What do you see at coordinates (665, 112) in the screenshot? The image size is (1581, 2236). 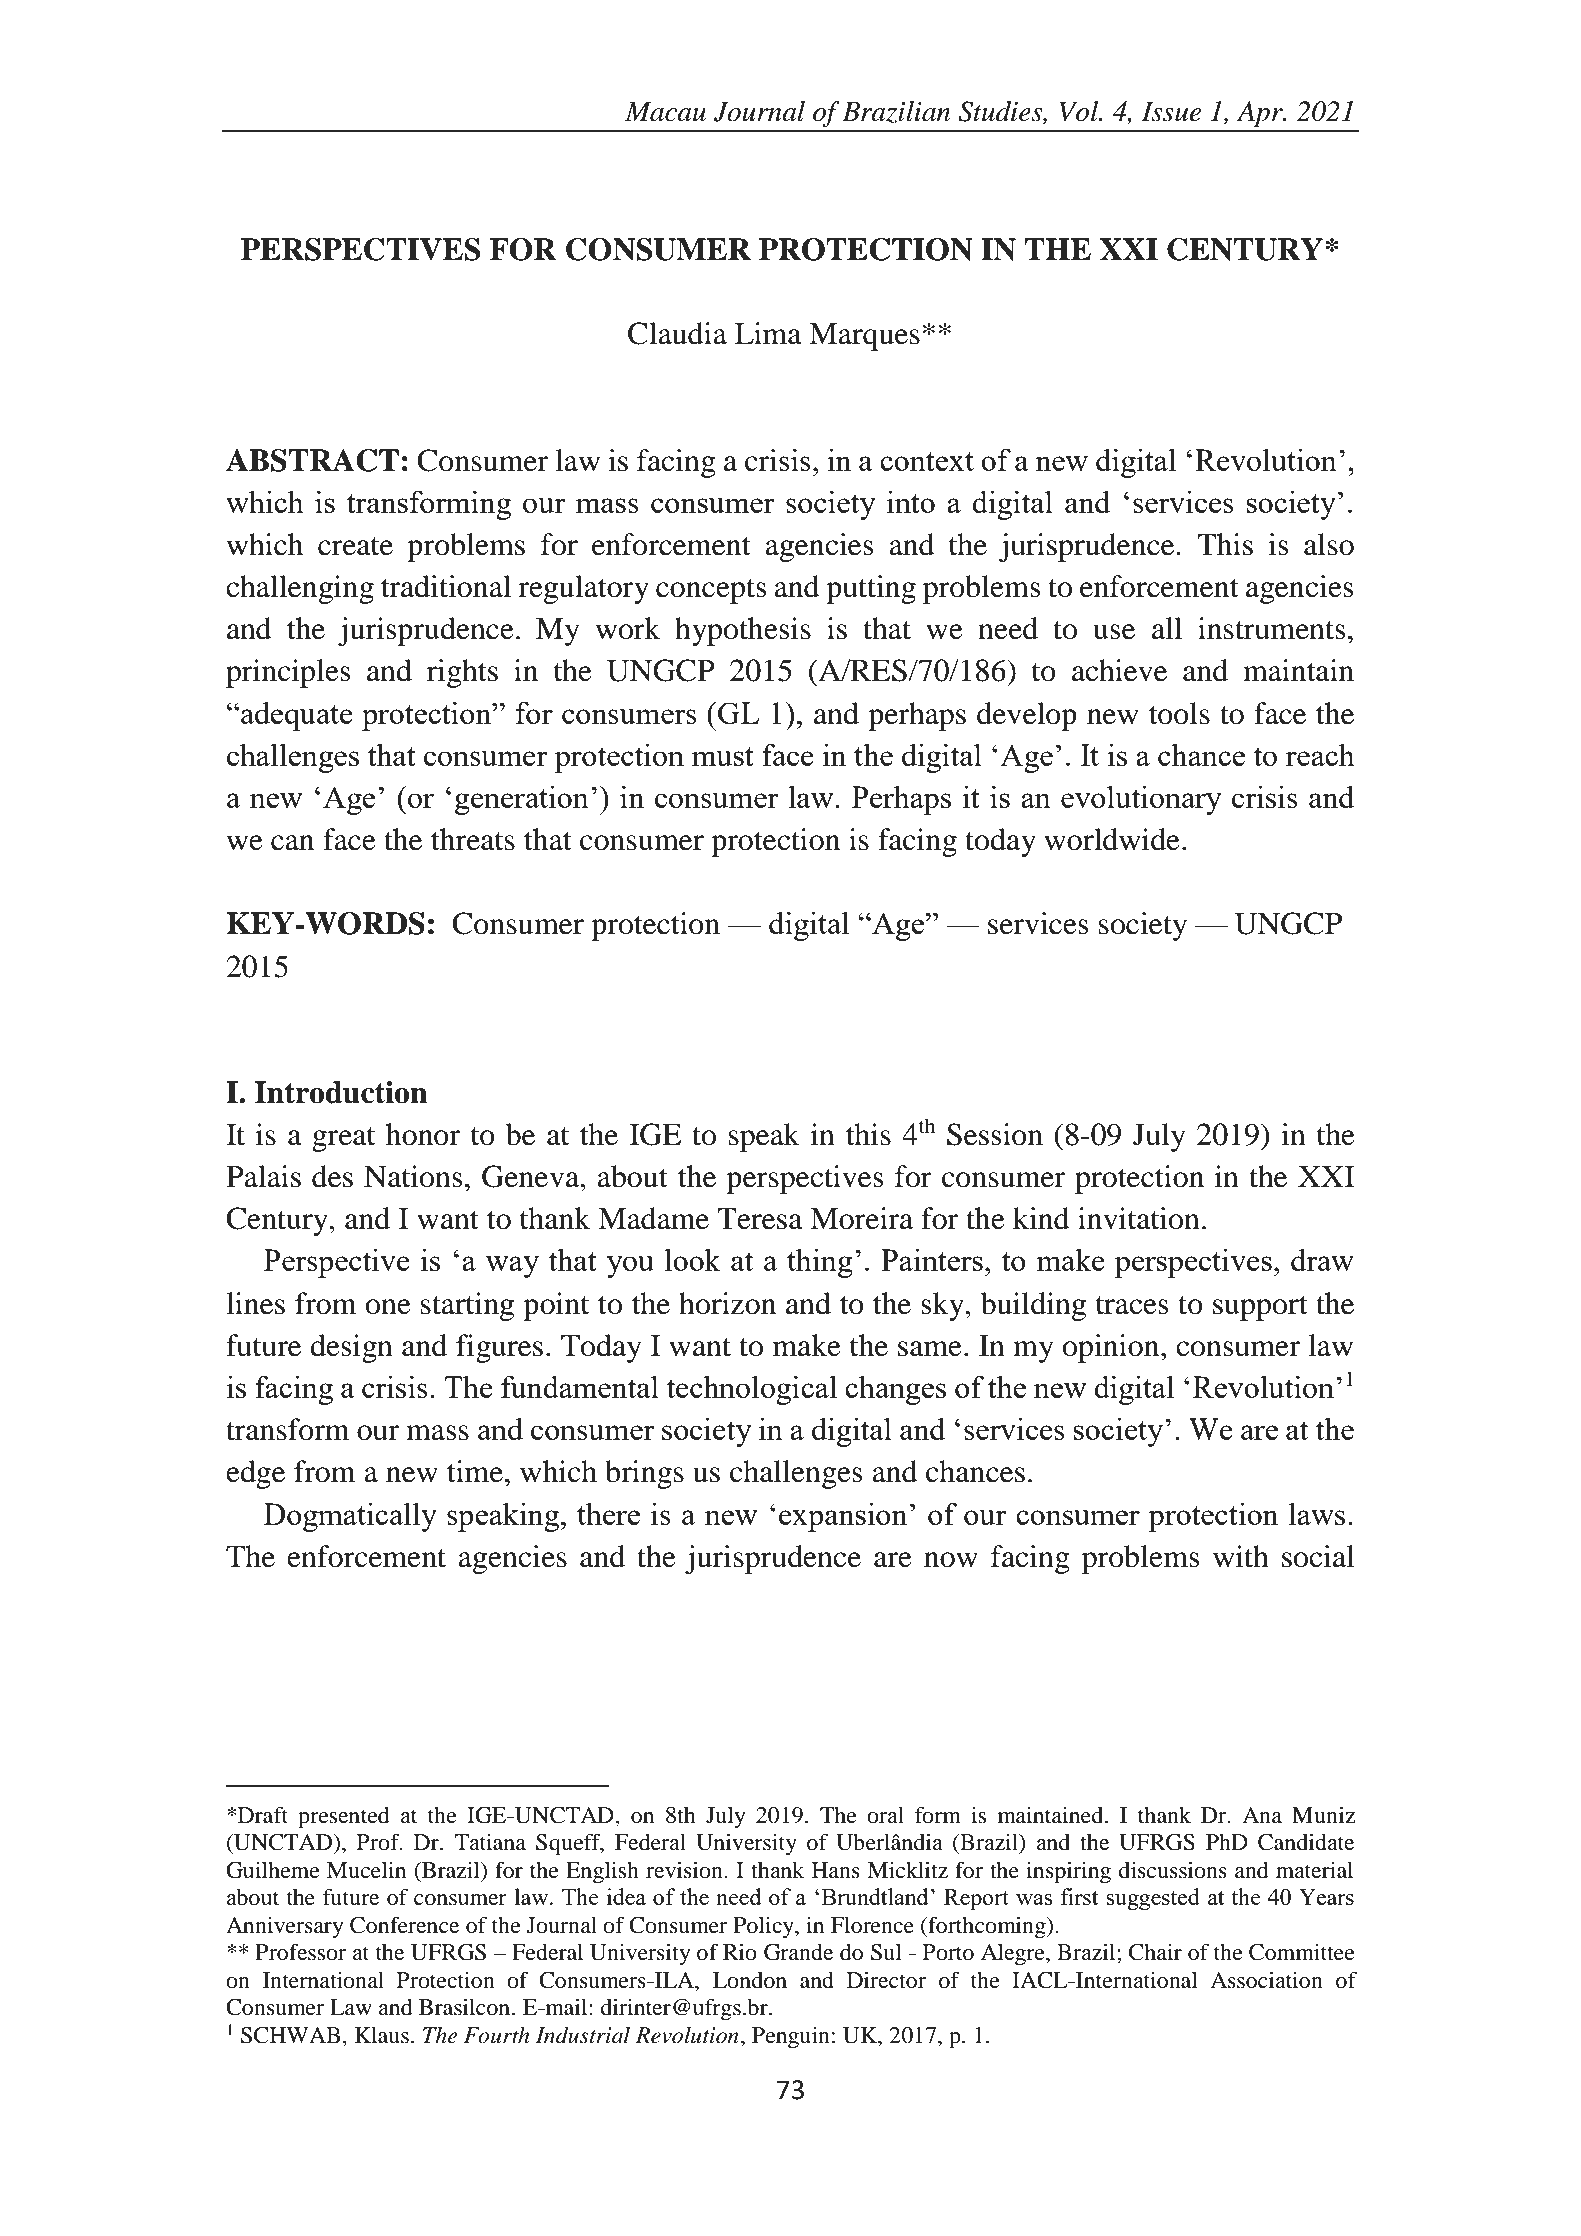 I see `Macau` at bounding box center [665, 112].
